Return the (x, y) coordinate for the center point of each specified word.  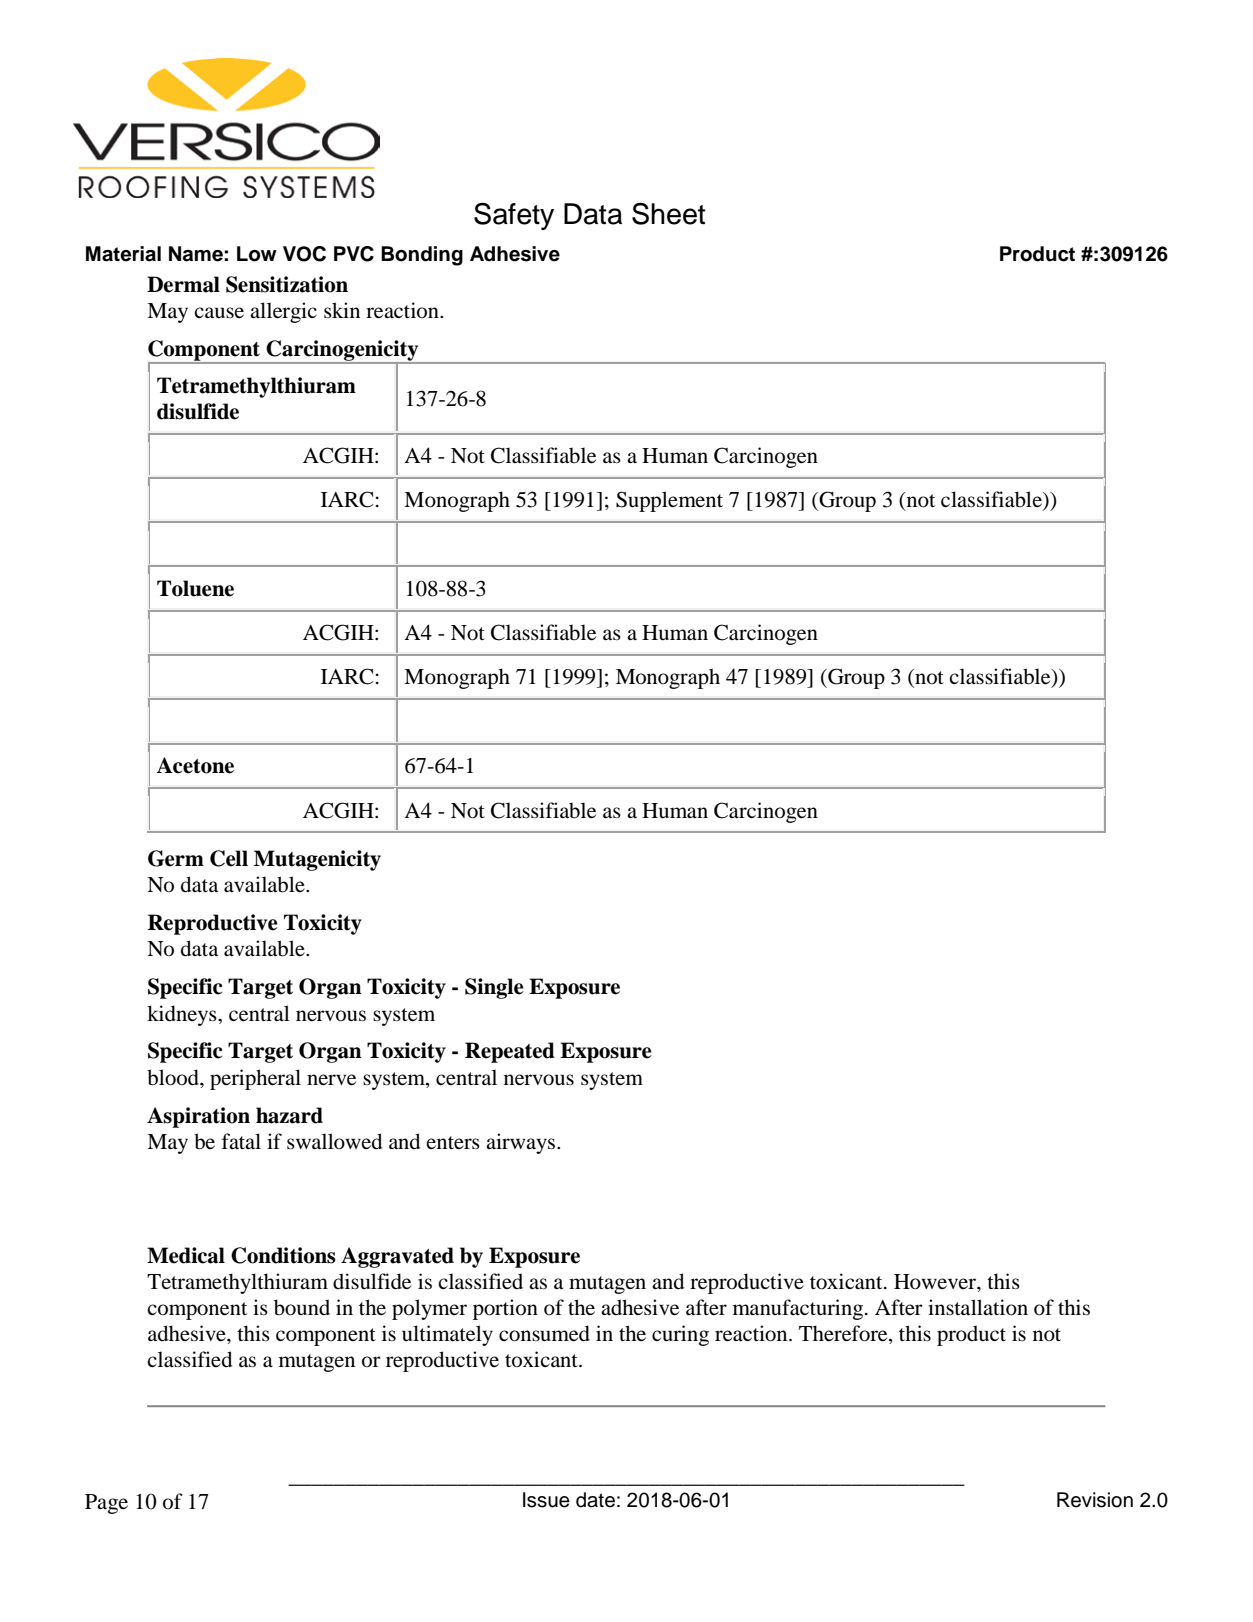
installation (978, 1307)
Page (106, 1504)
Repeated (510, 1052)
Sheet (668, 214)
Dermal (183, 284)
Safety (514, 216)
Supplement (669, 501)
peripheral (255, 1079)
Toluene (195, 588)
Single (494, 988)
